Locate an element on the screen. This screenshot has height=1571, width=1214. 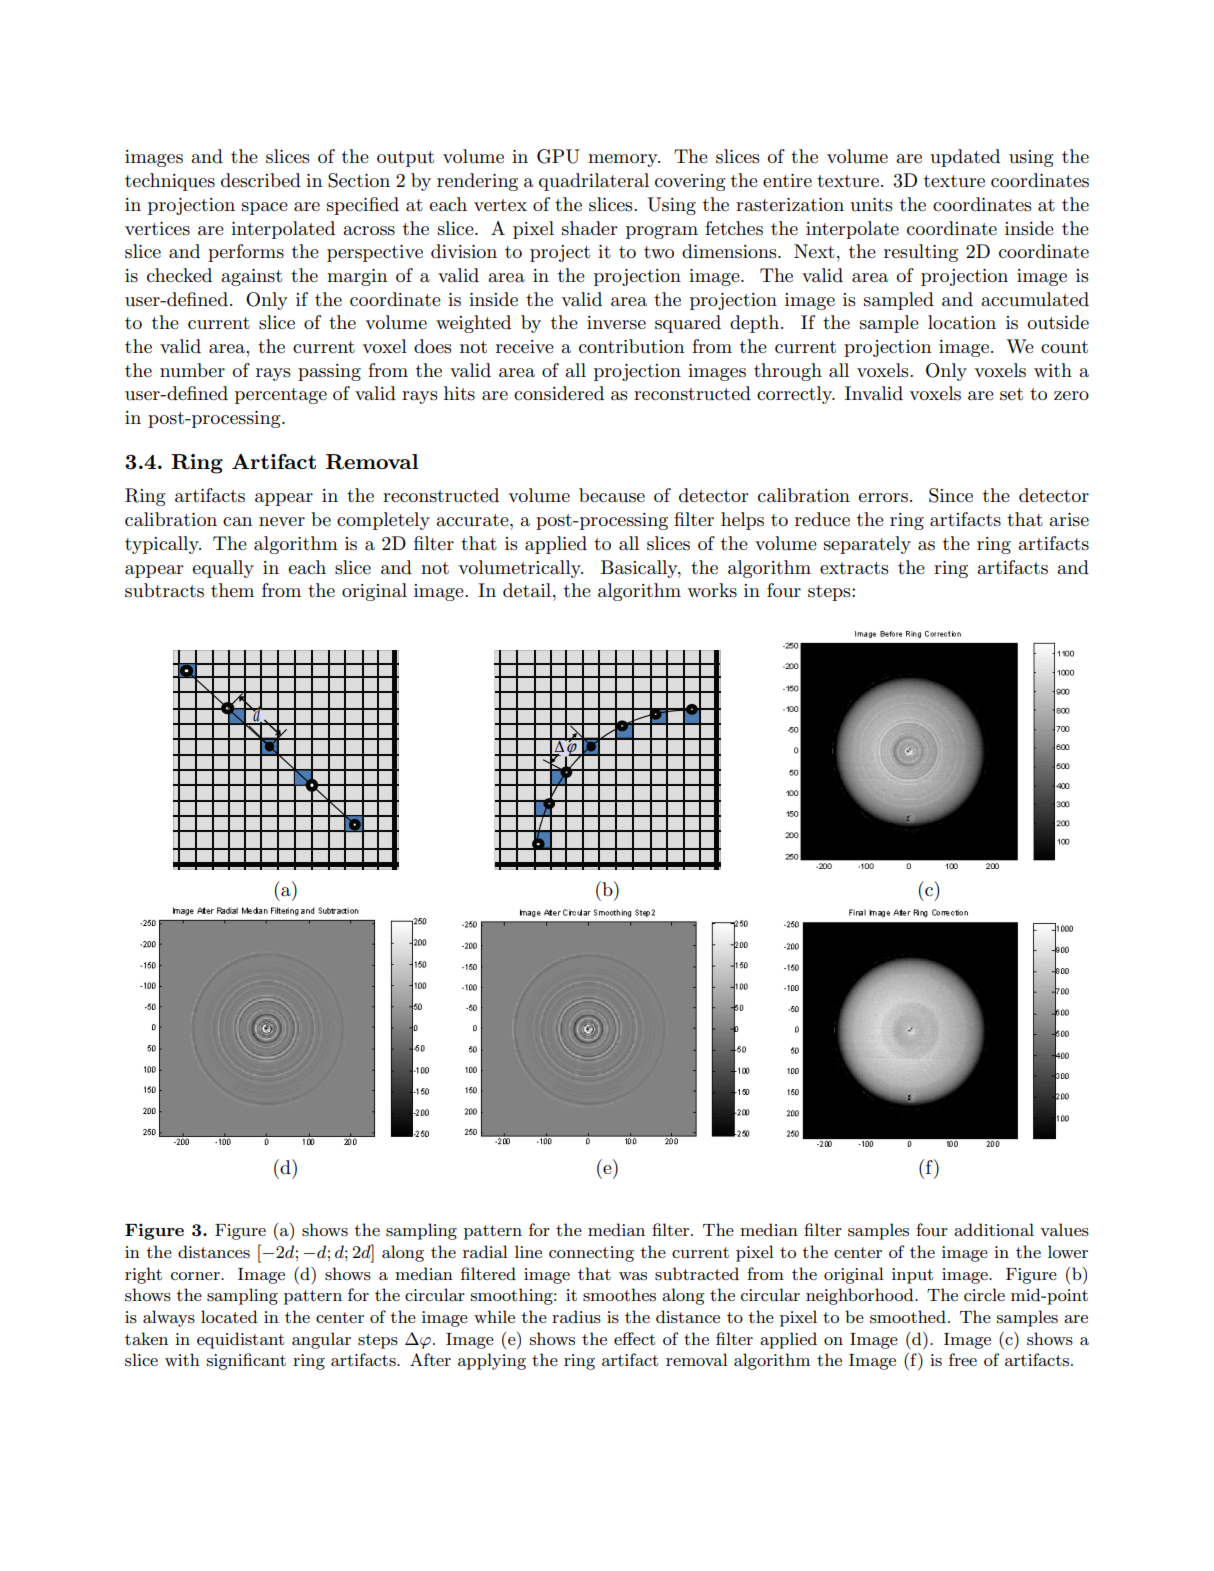
updated is located at coordinates (965, 158).
